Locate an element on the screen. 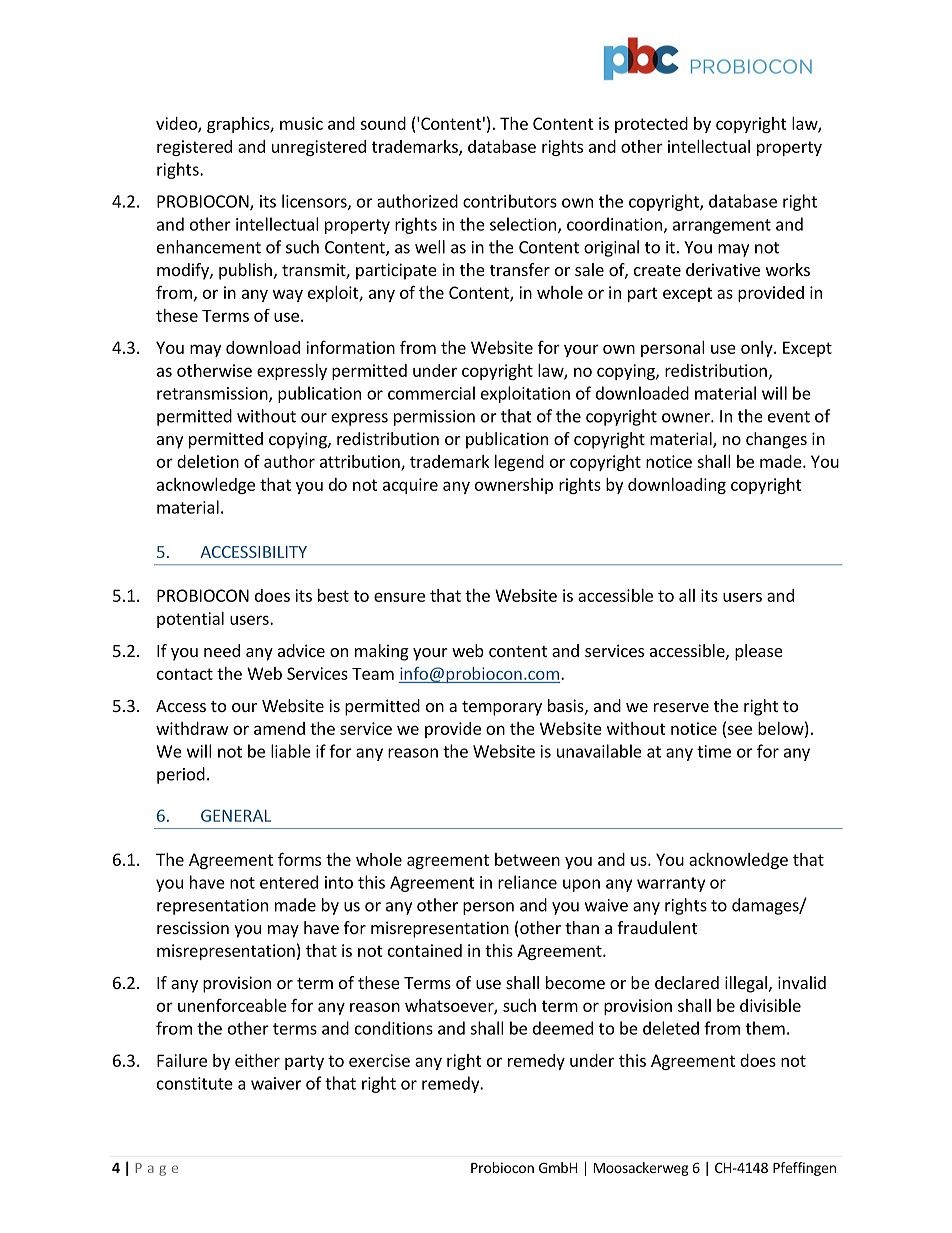  GENERAL is located at coordinates (236, 815).
